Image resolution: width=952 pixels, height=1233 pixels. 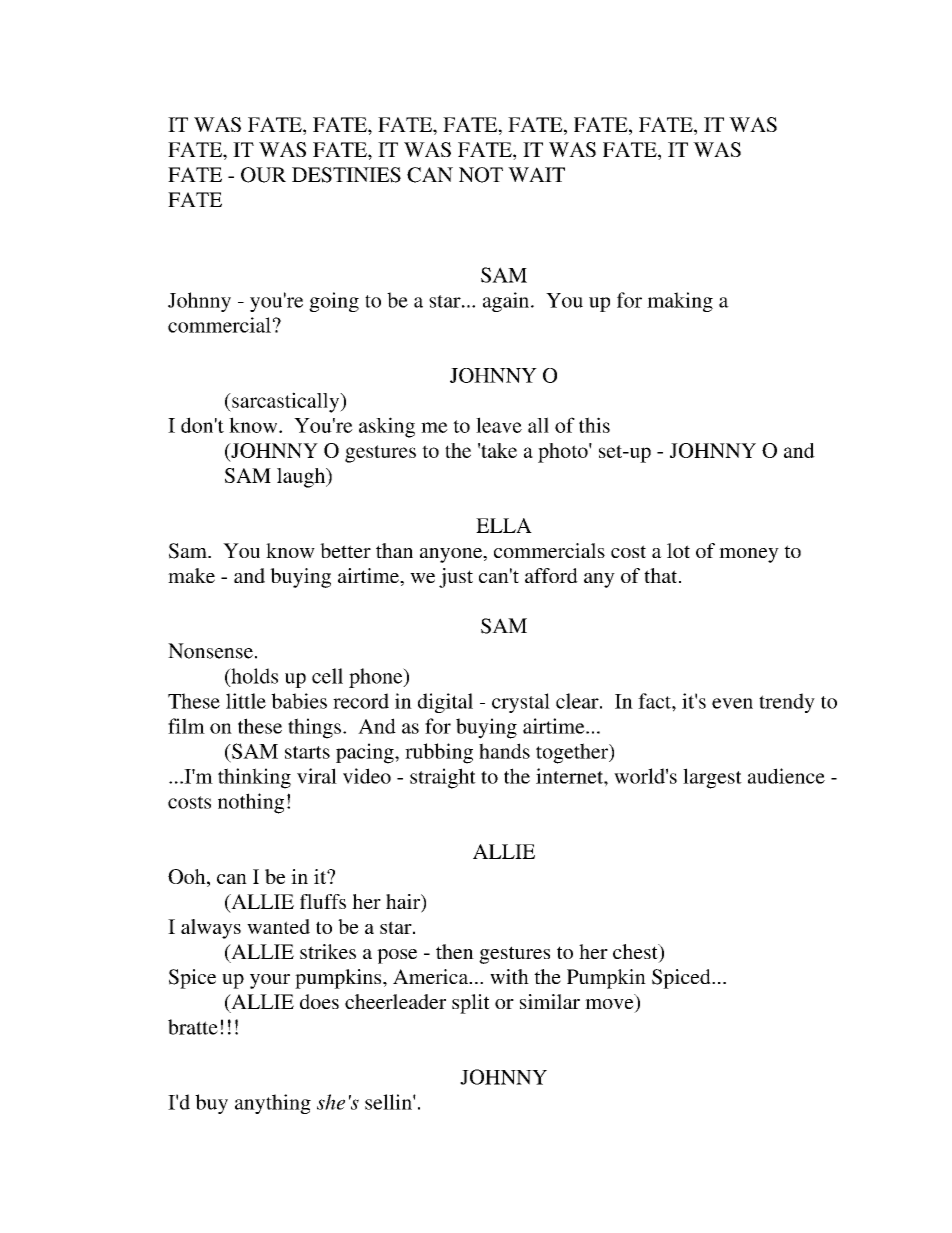 I want to click on sarcastically, so click(x=286, y=402).
